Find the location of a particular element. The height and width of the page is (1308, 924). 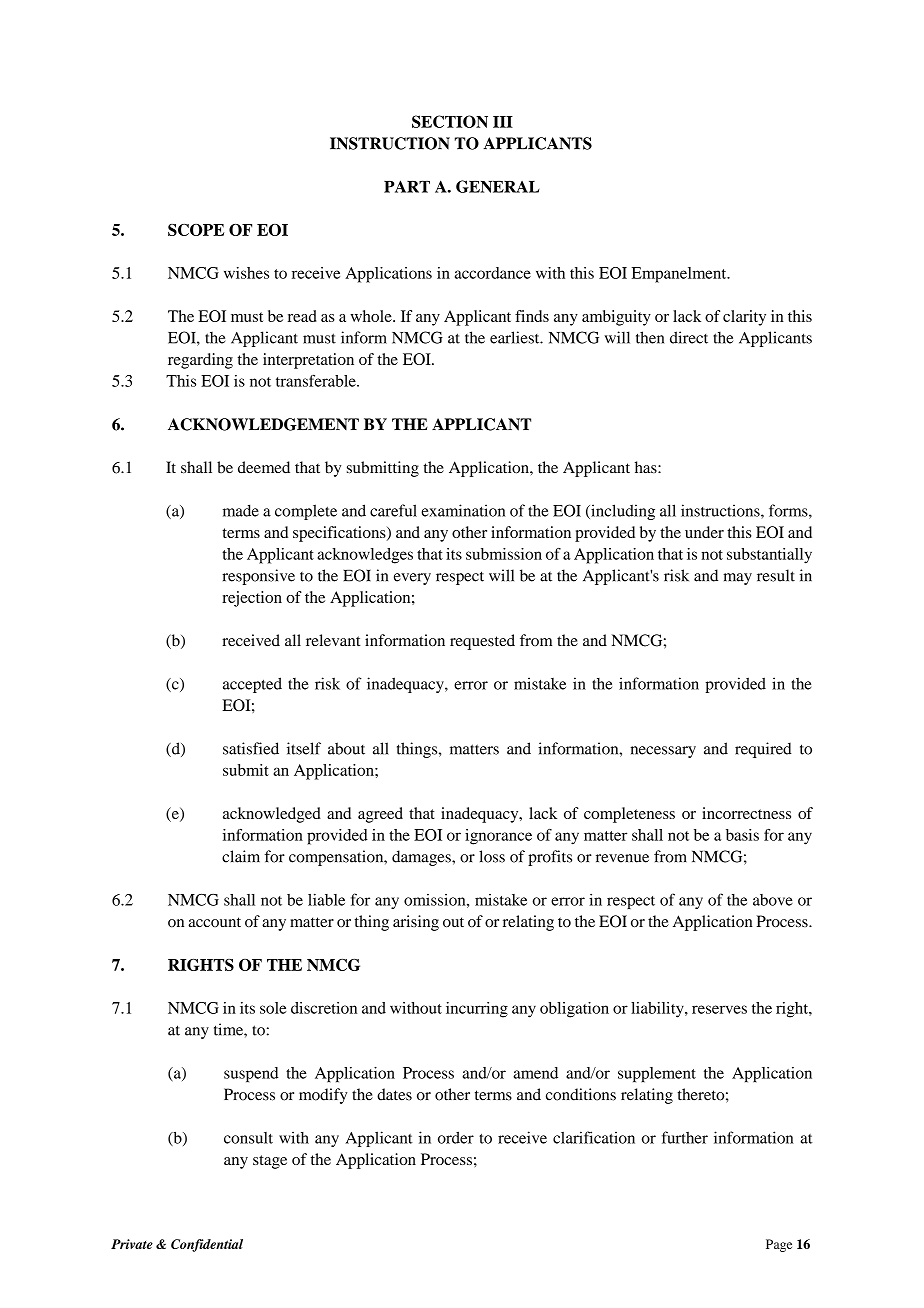

ACKNOWLEDGEMENT is located at coordinates (263, 424).
